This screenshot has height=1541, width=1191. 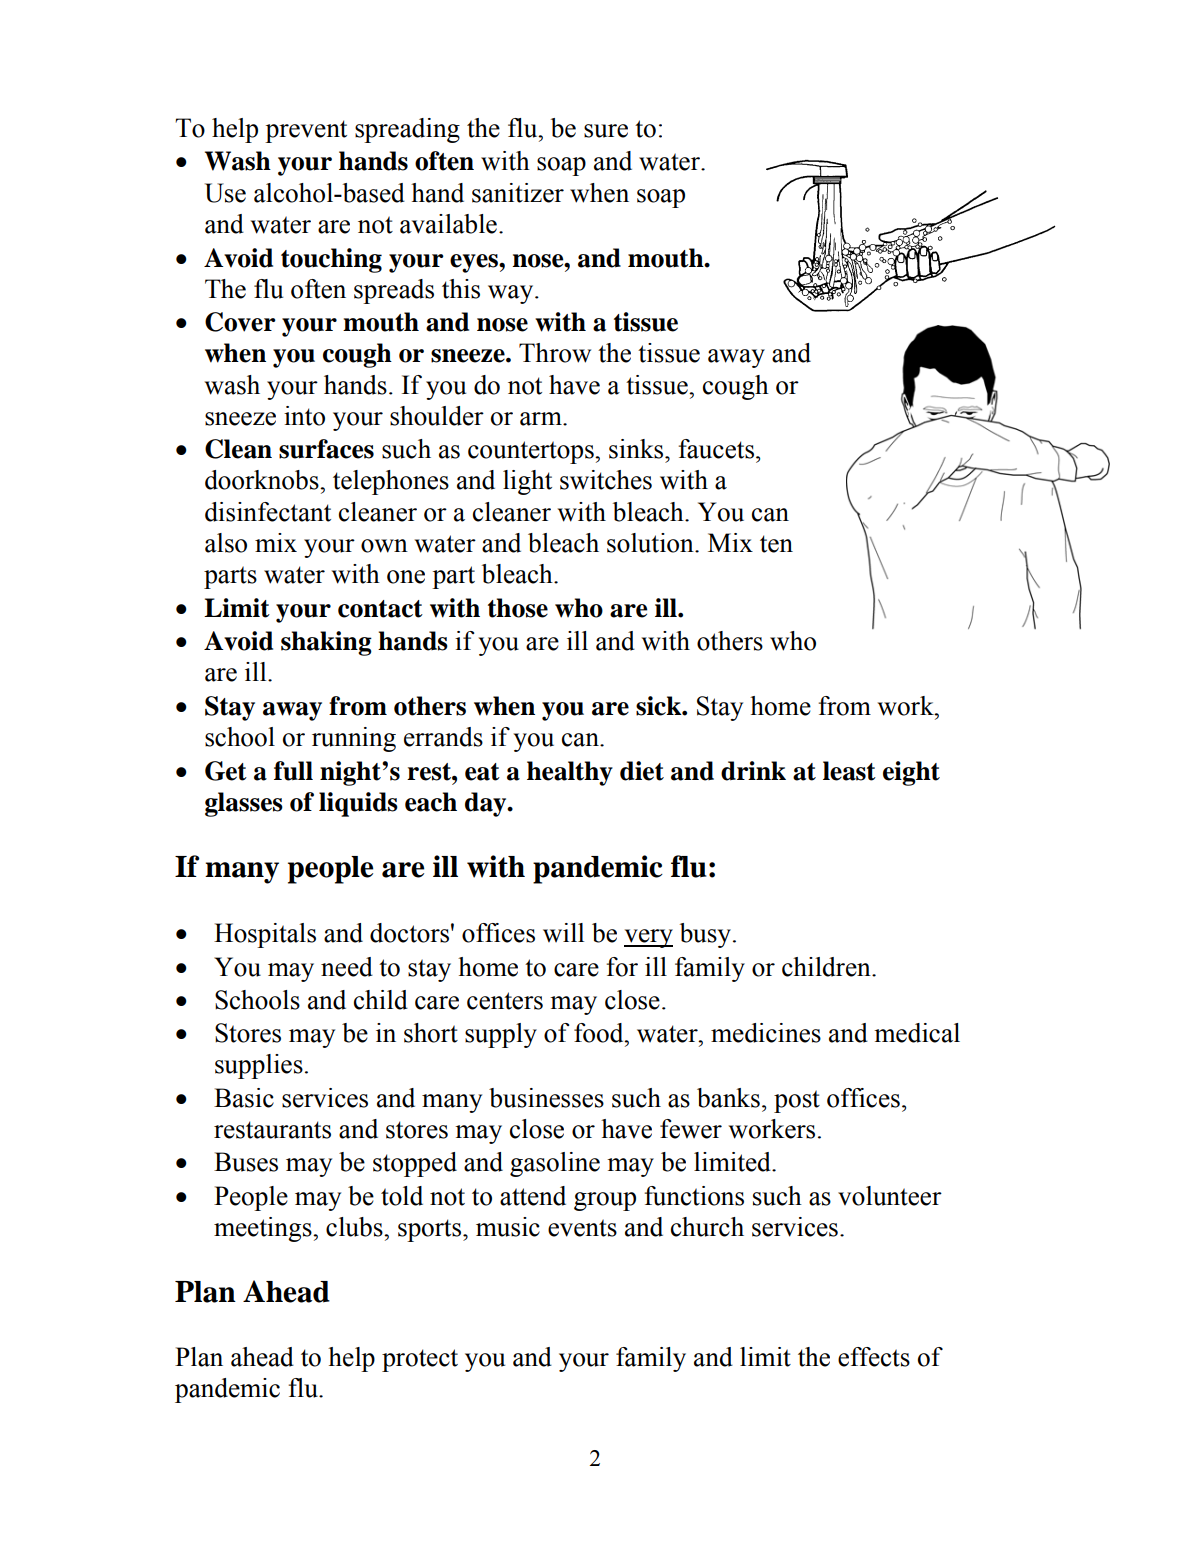 What do you see at coordinates (606, 131) in the screenshot?
I see `sure` at bounding box center [606, 131].
